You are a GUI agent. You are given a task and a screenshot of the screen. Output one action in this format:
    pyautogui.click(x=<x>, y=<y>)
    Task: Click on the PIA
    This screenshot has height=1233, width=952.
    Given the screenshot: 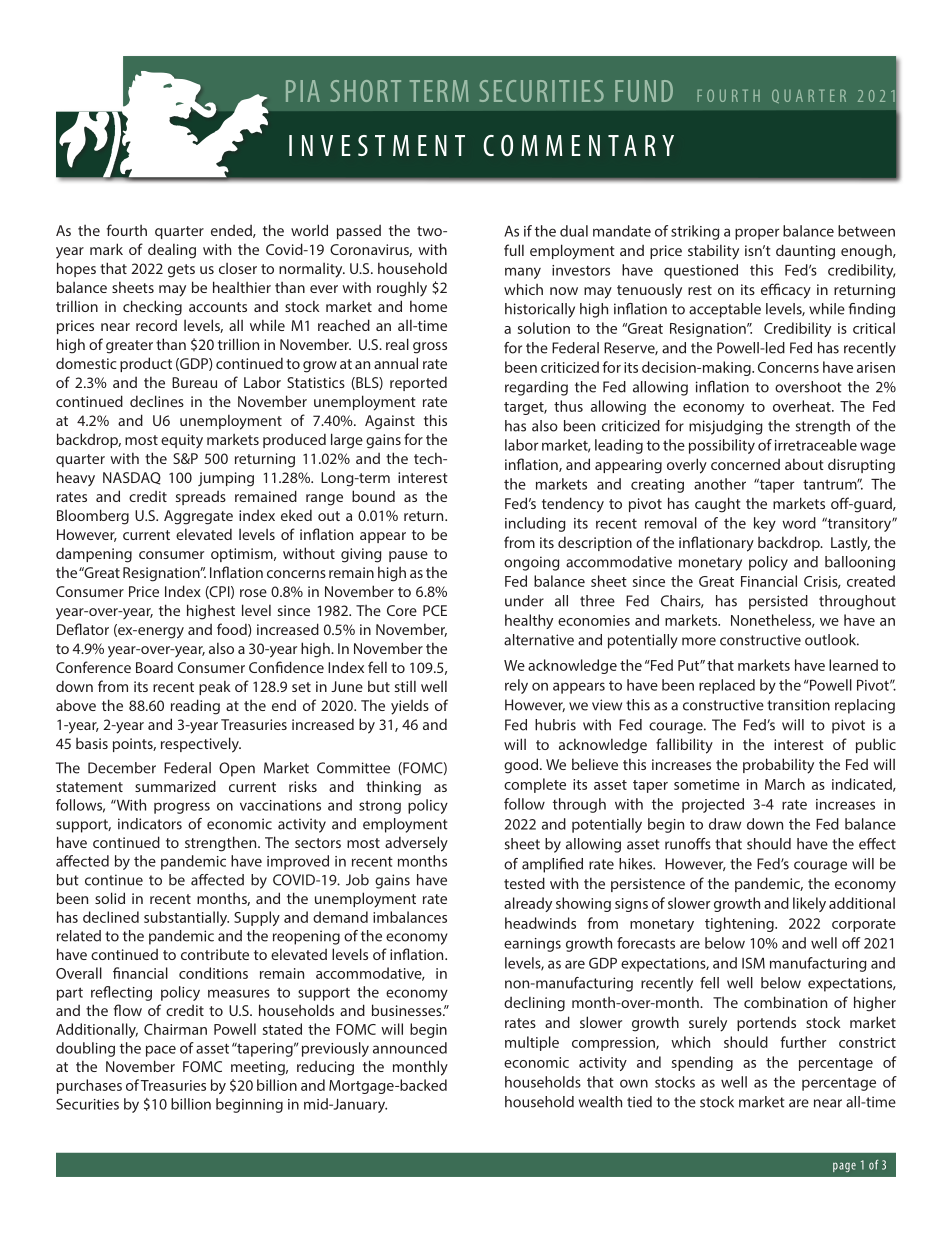 What is the action you would take?
    pyautogui.click(x=303, y=91)
